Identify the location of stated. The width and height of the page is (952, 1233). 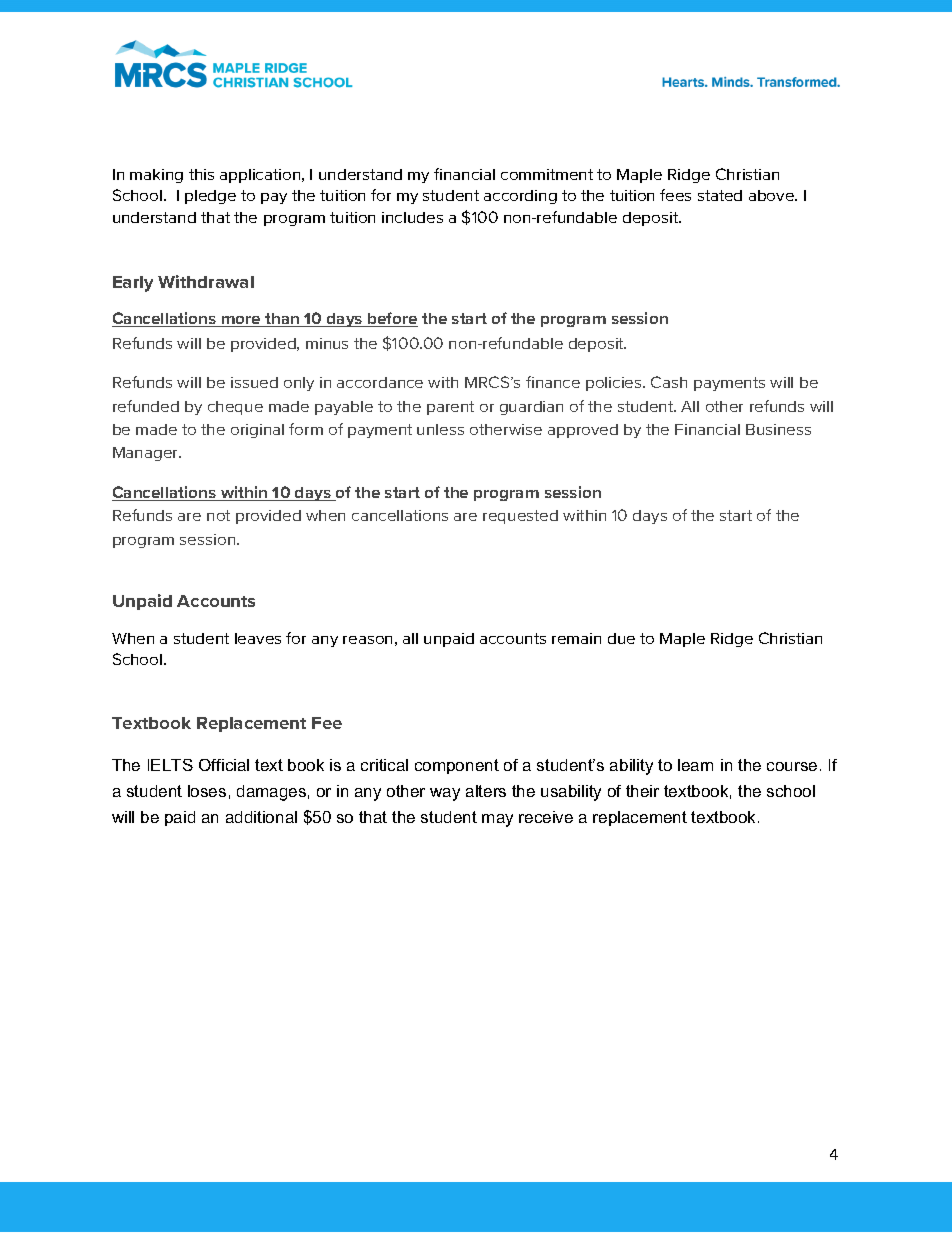
(720, 195).
